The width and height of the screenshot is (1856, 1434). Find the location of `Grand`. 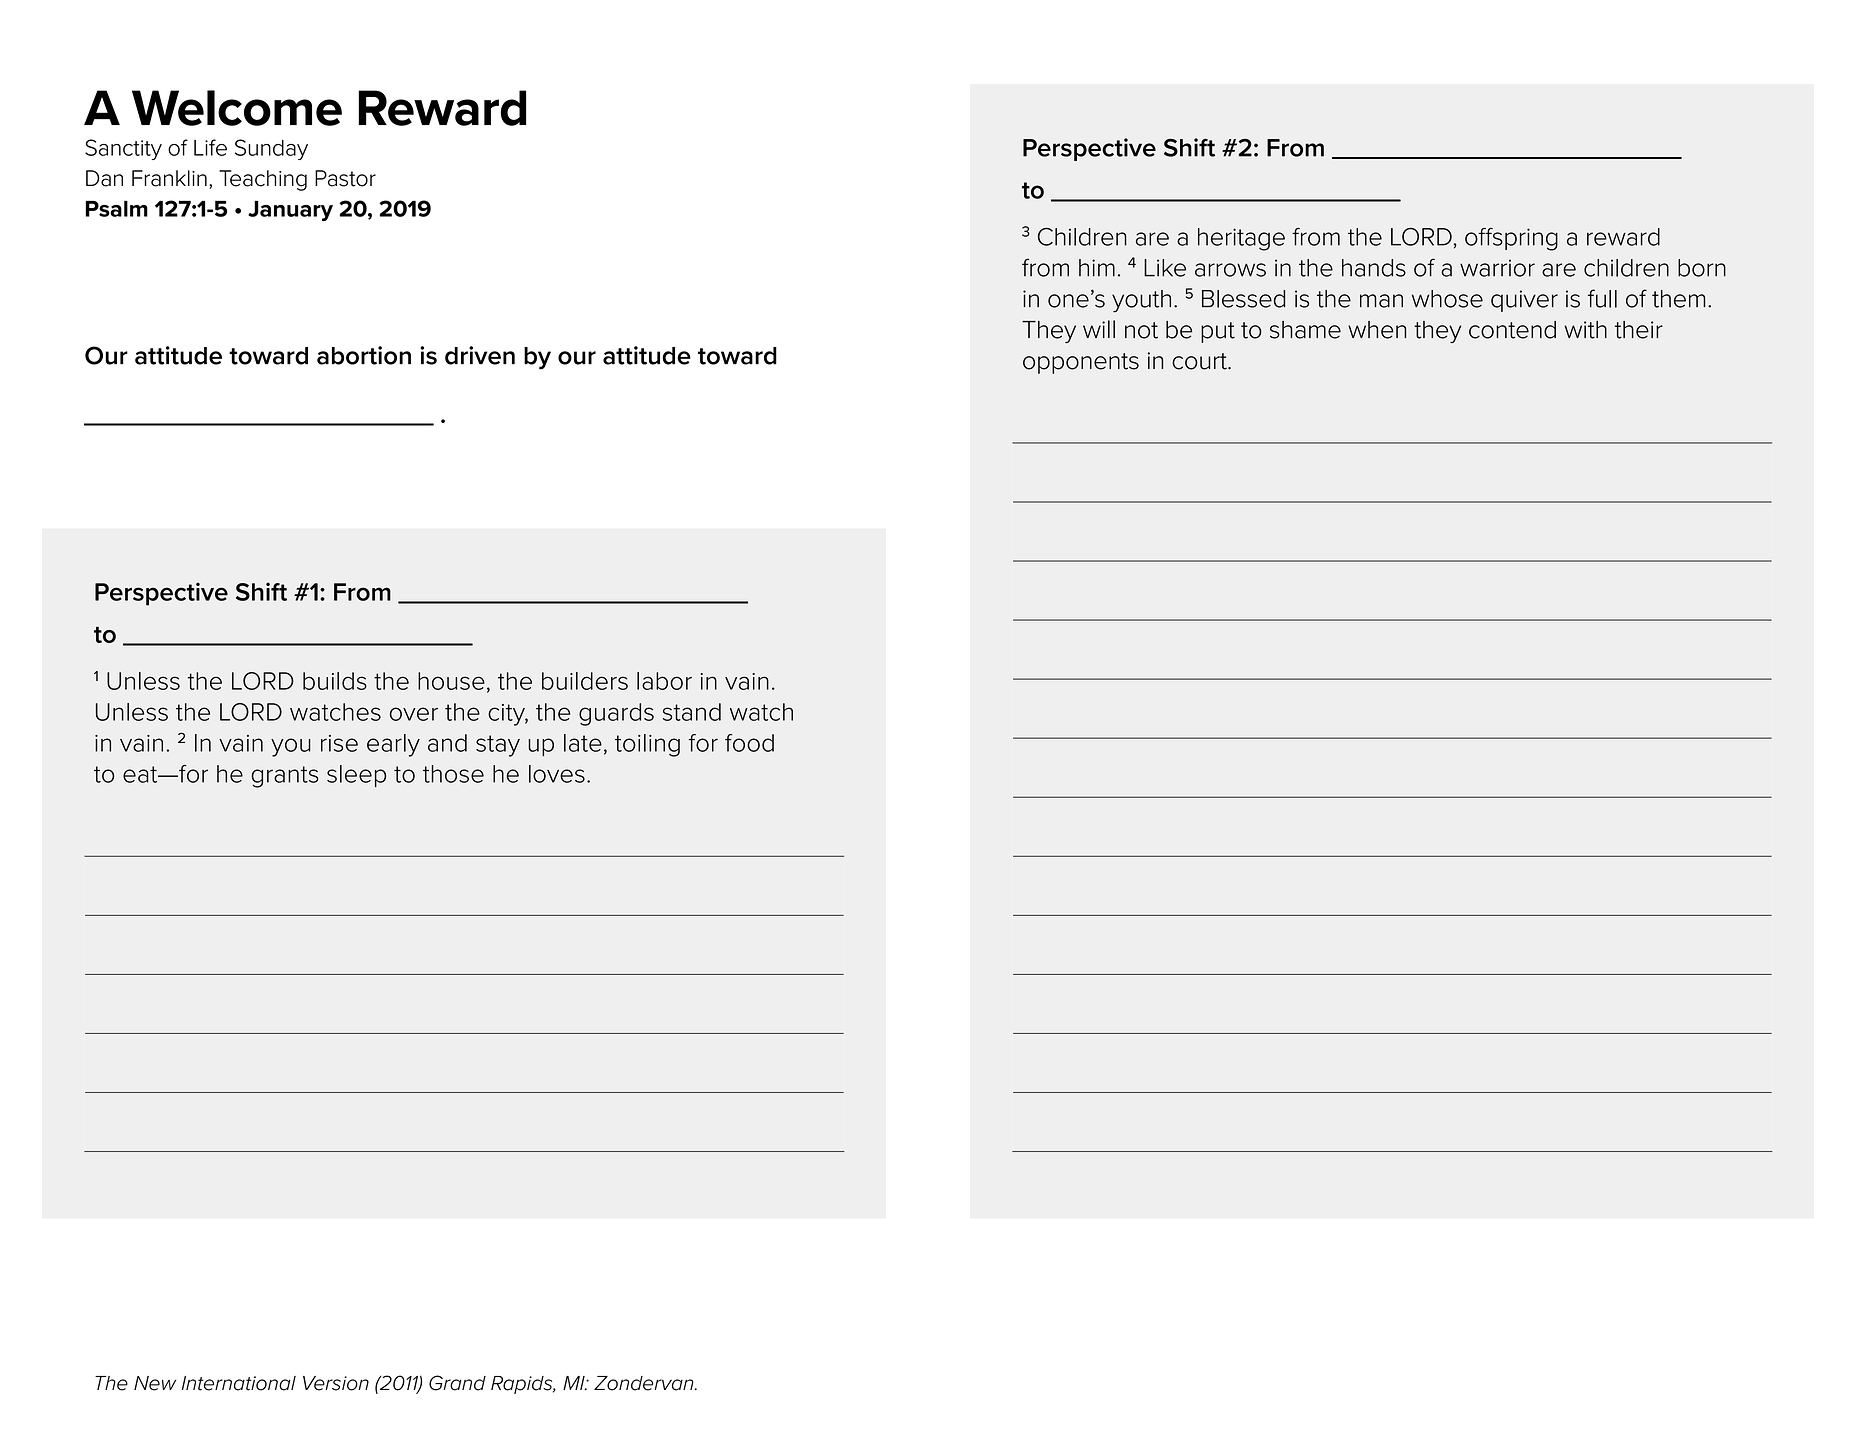

Grand is located at coordinates (457, 1383).
